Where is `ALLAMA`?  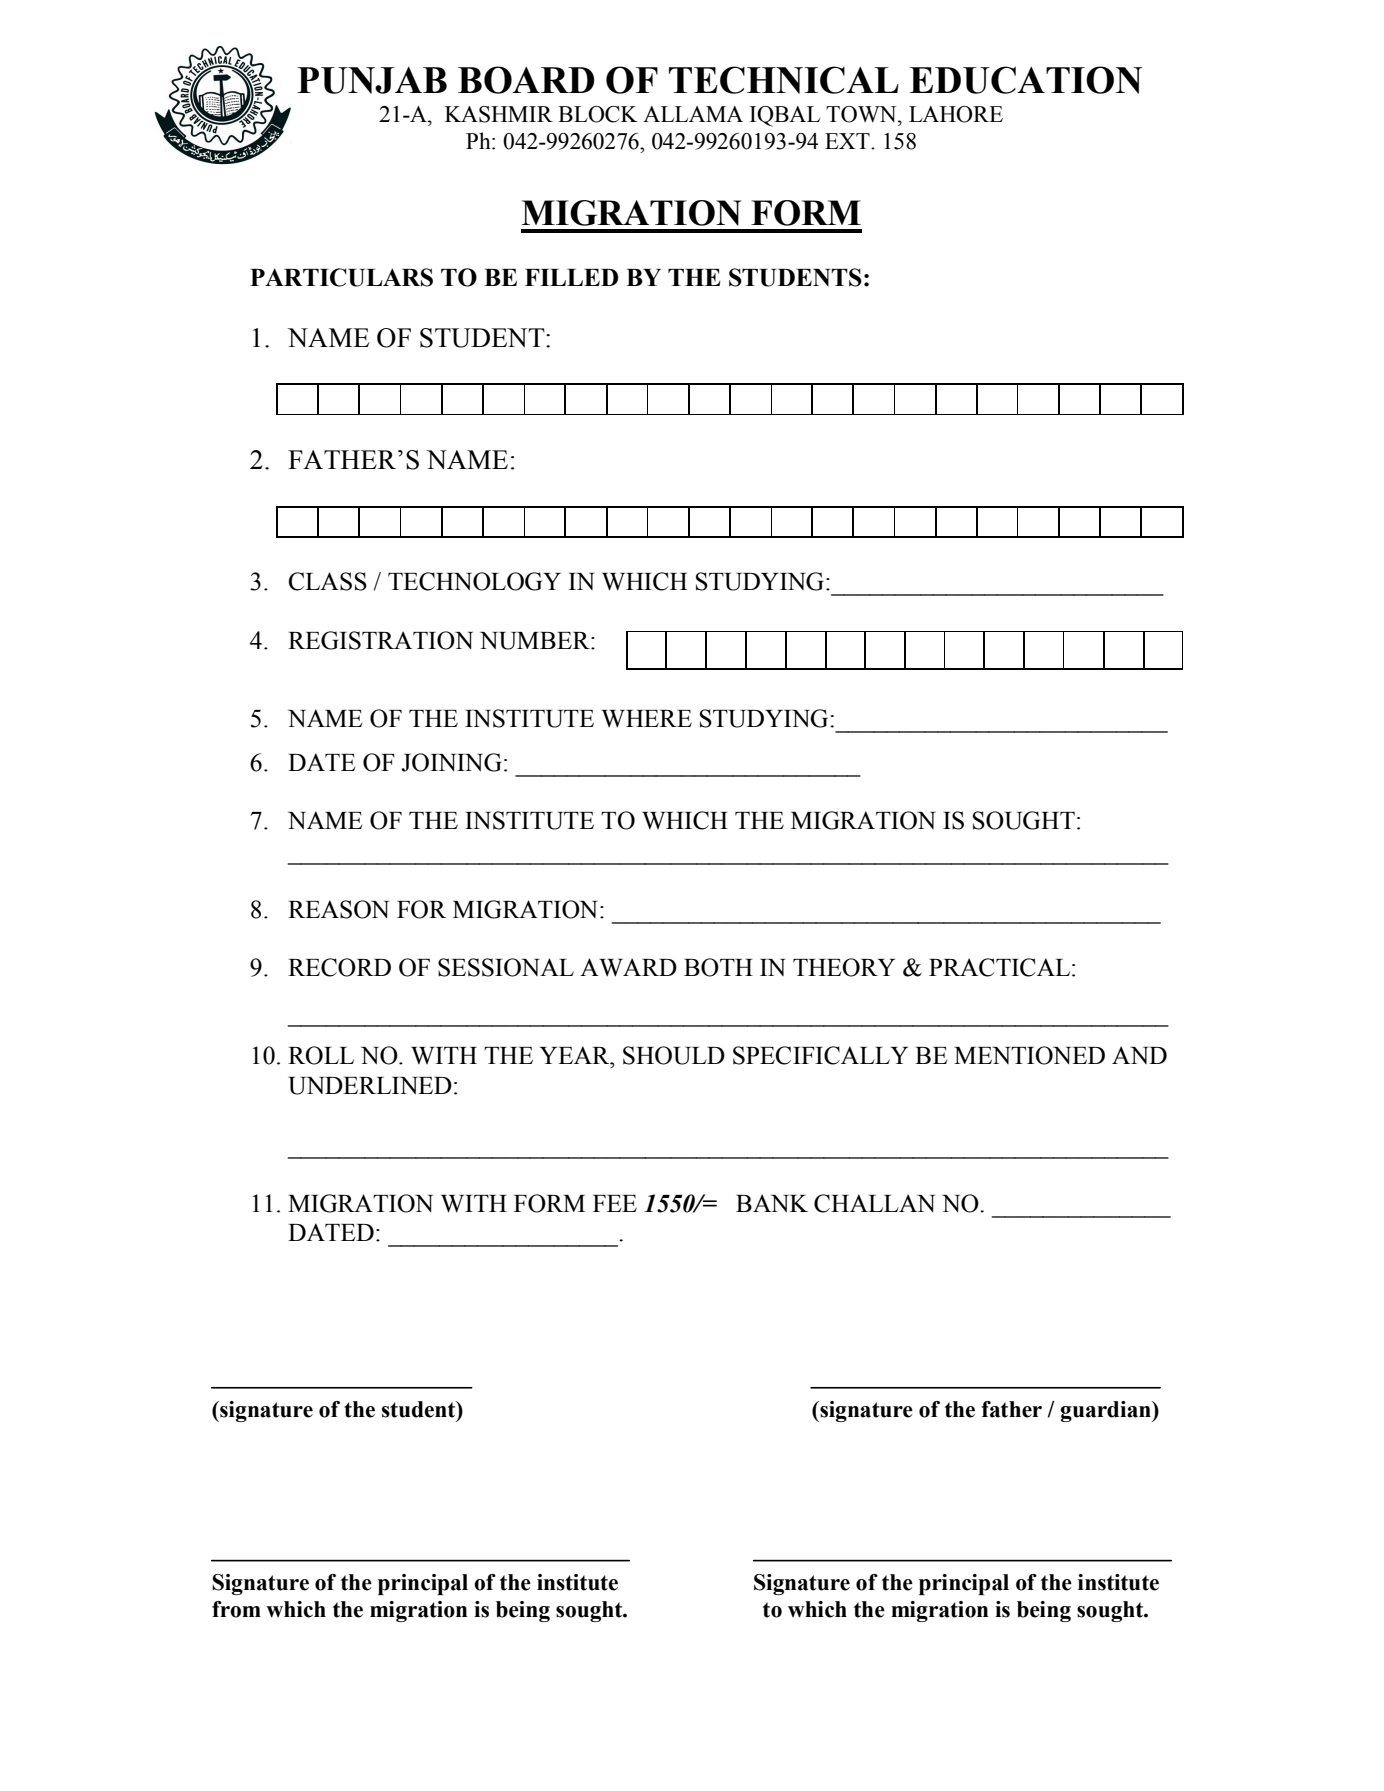
ALLAMA is located at coordinates (693, 114).
